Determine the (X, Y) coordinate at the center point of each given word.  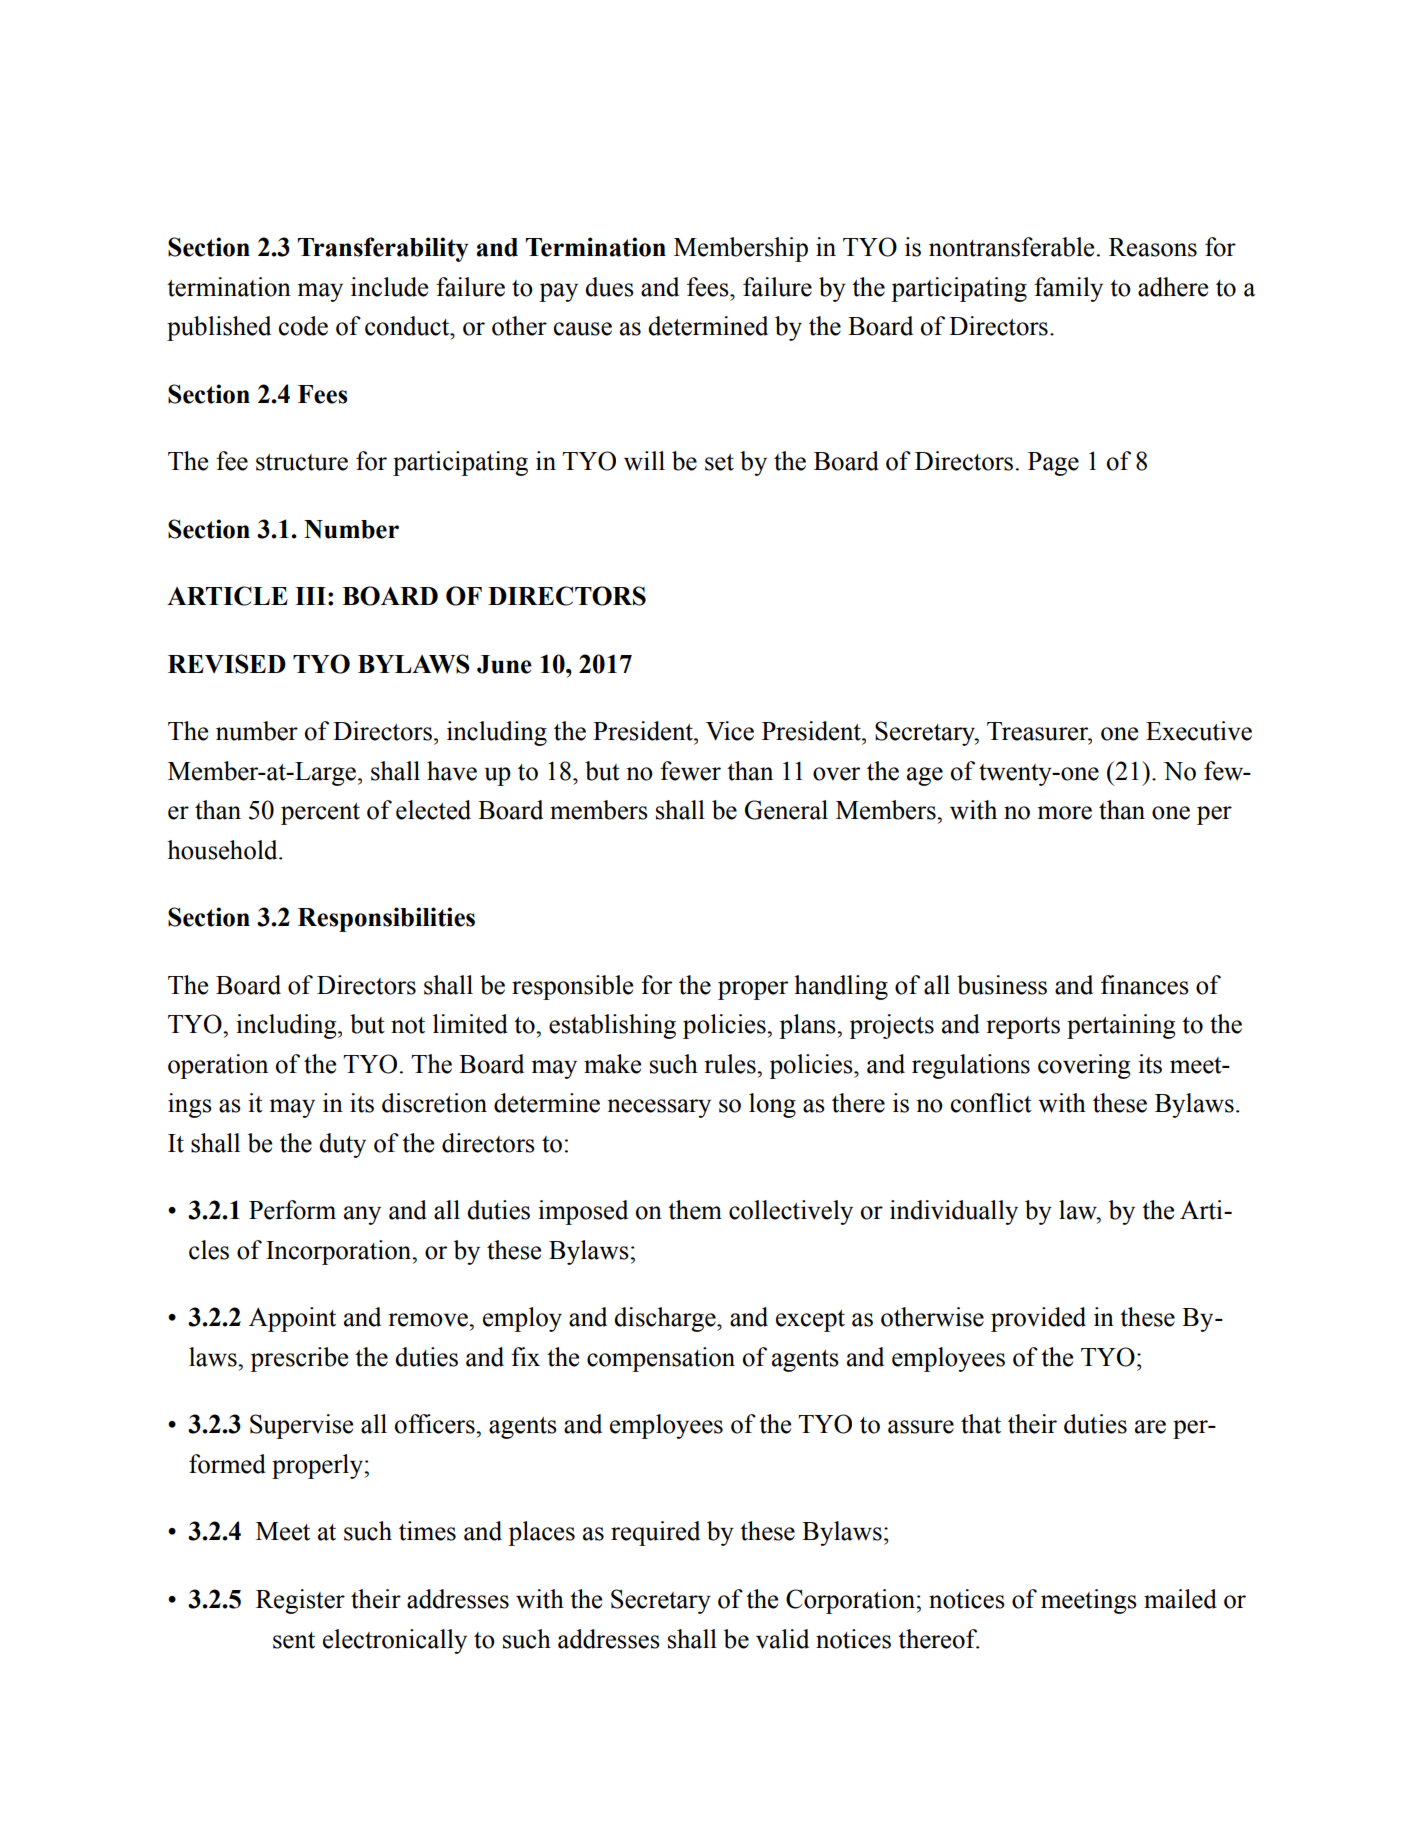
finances (1145, 985)
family (1068, 289)
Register (300, 1601)
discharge (666, 1319)
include (389, 287)
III (310, 596)
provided (1038, 1319)
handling (841, 987)
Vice (730, 731)
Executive (1199, 731)
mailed (1180, 1599)
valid (782, 1639)
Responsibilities (386, 919)
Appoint (292, 1319)
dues (609, 287)
